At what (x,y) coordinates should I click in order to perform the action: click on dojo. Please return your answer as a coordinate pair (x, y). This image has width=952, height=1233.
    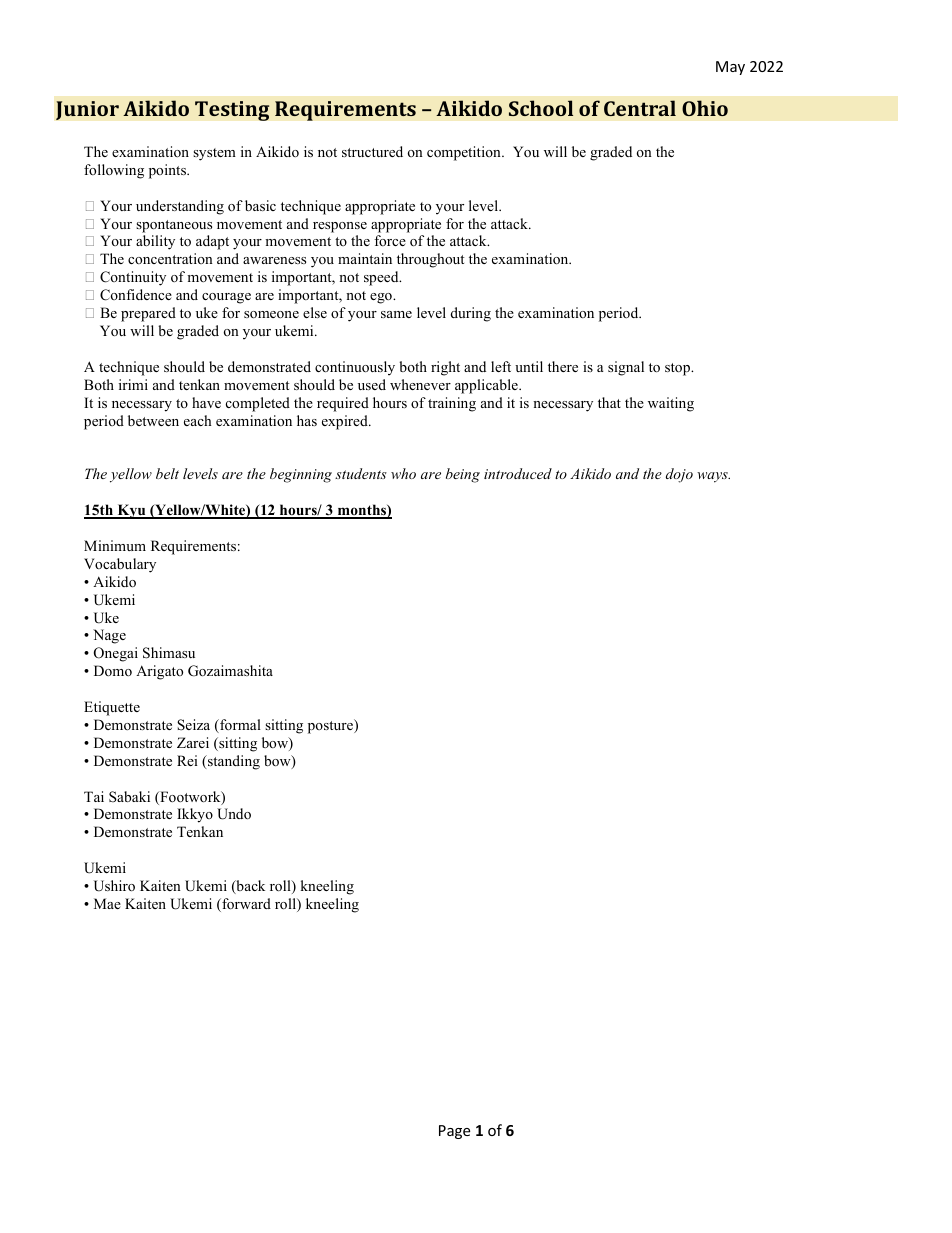
    Looking at the image, I should click on (679, 475).
